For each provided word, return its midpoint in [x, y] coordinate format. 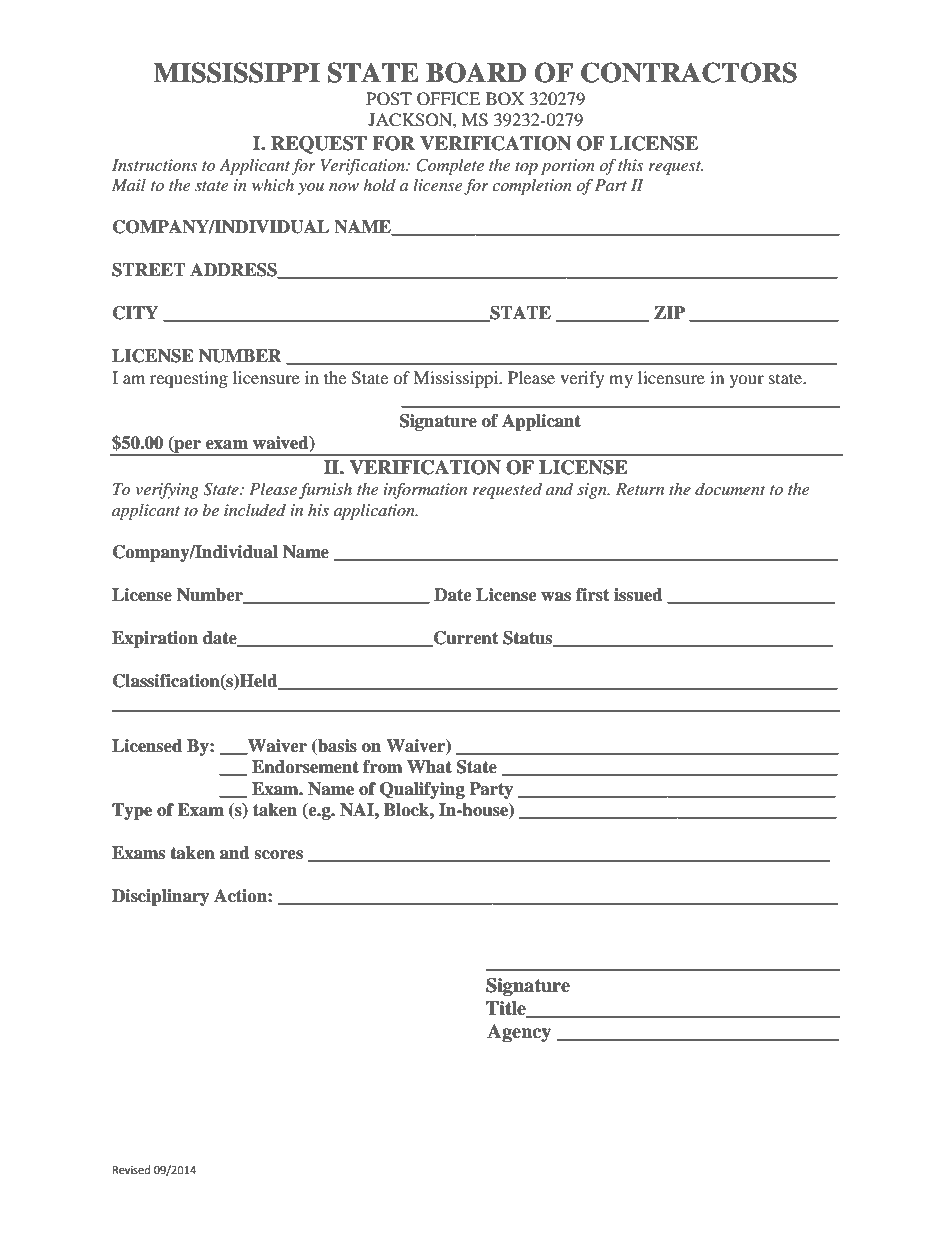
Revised [131, 1170]
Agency [519, 1033]
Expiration [155, 639]
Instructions [155, 165]
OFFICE [448, 99]
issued [638, 595]
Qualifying [422, 790]
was [556, 597]
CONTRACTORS [689, 72]
